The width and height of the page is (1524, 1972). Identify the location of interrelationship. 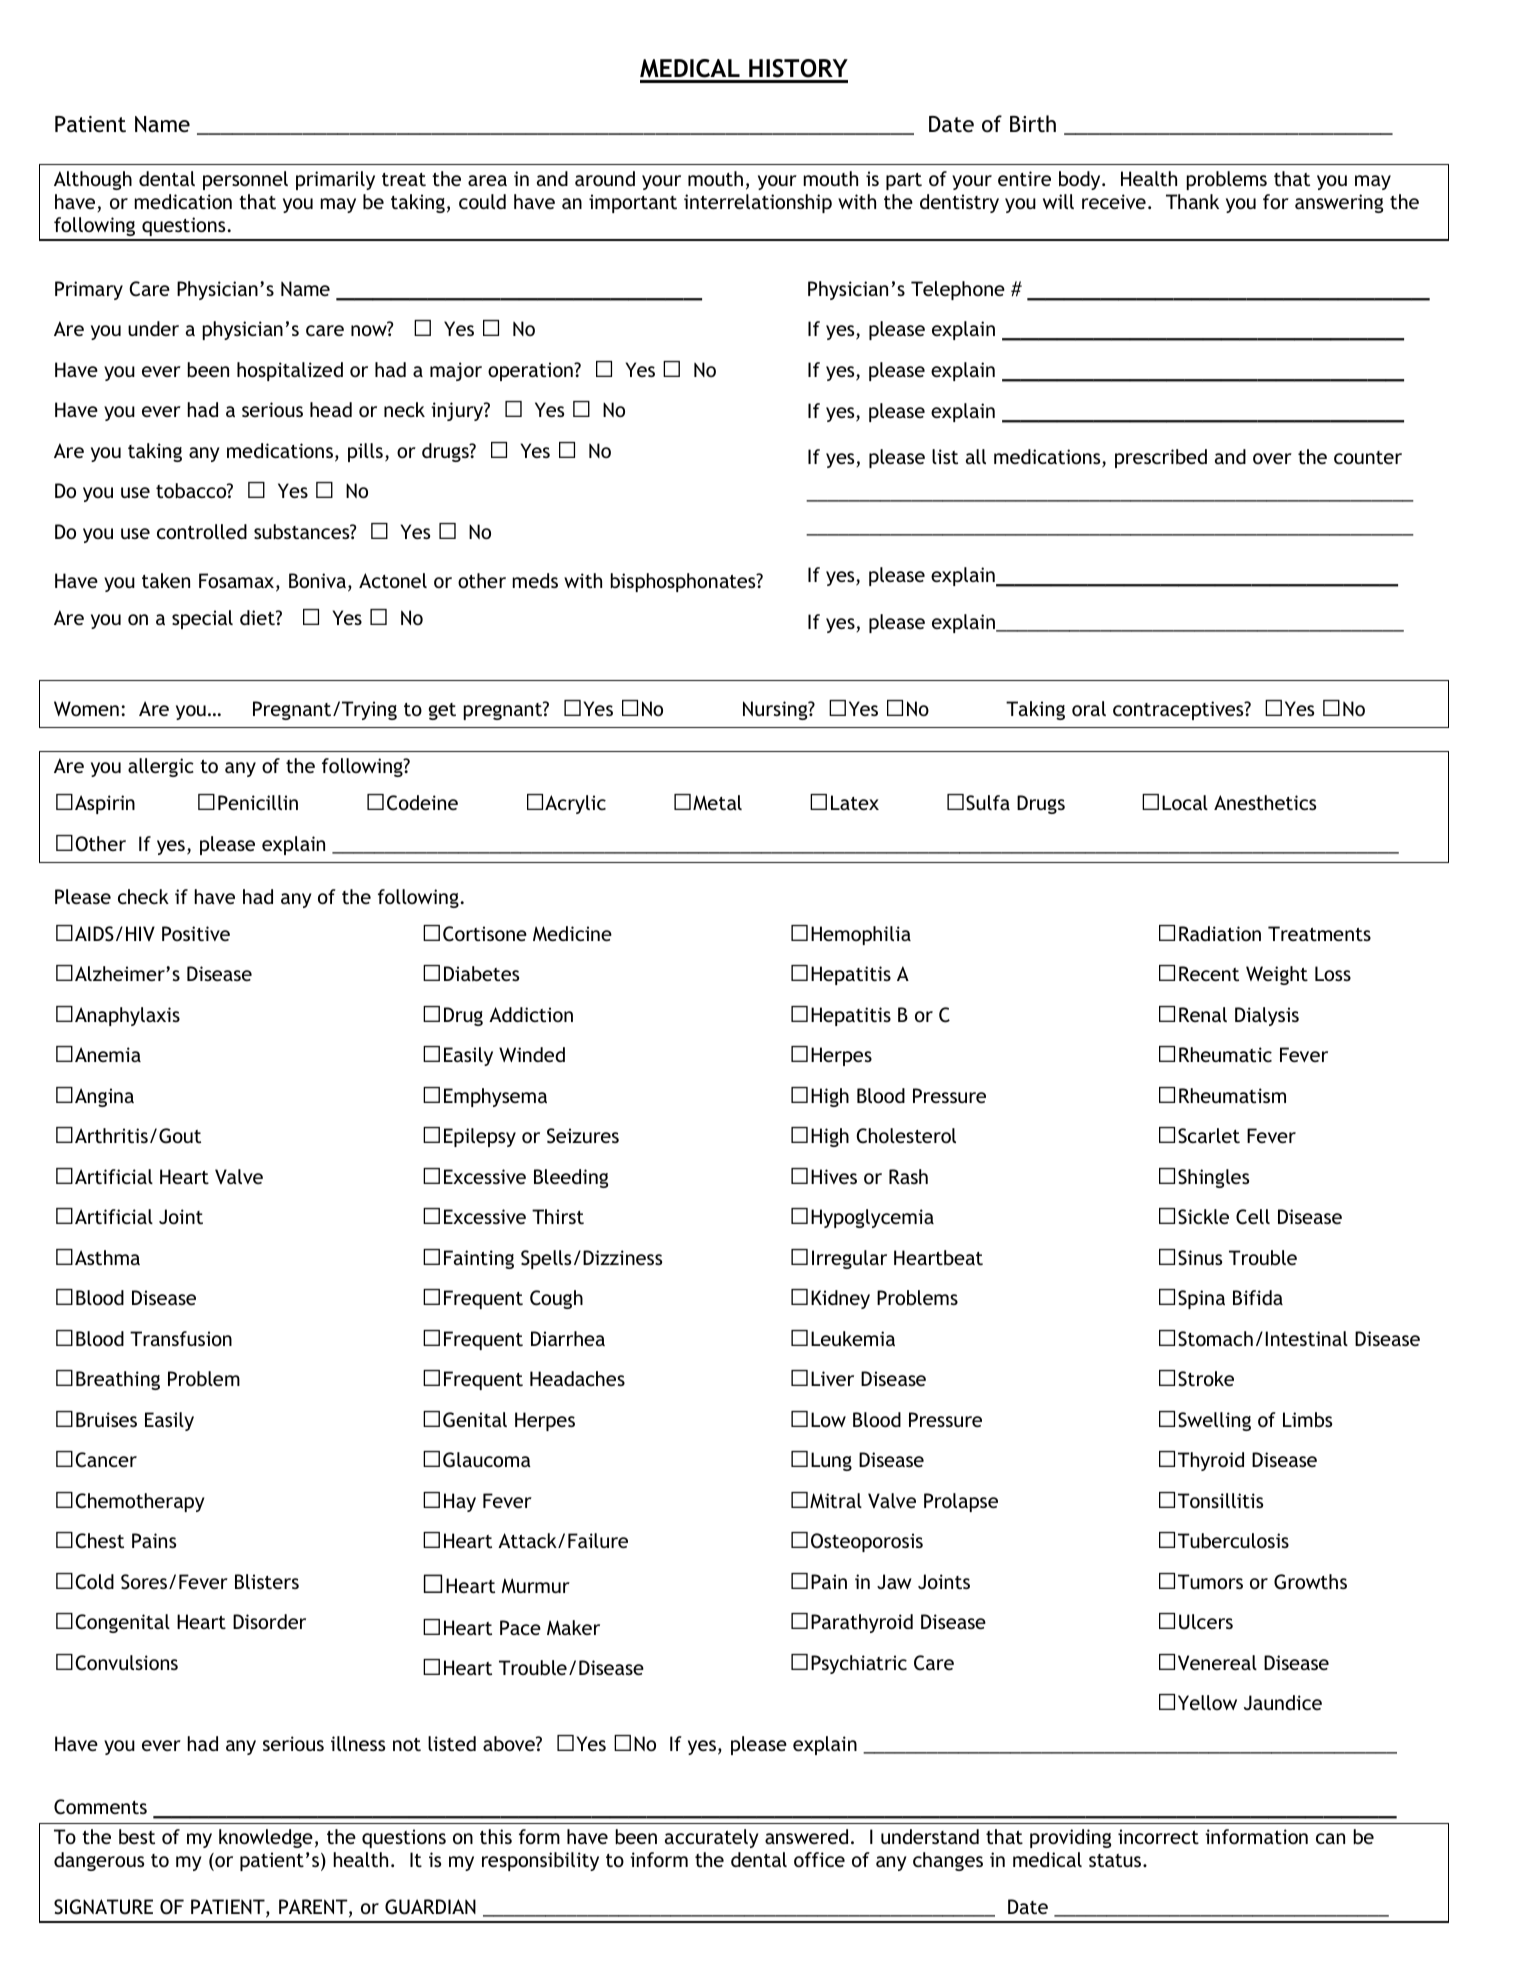
(758, 203).
